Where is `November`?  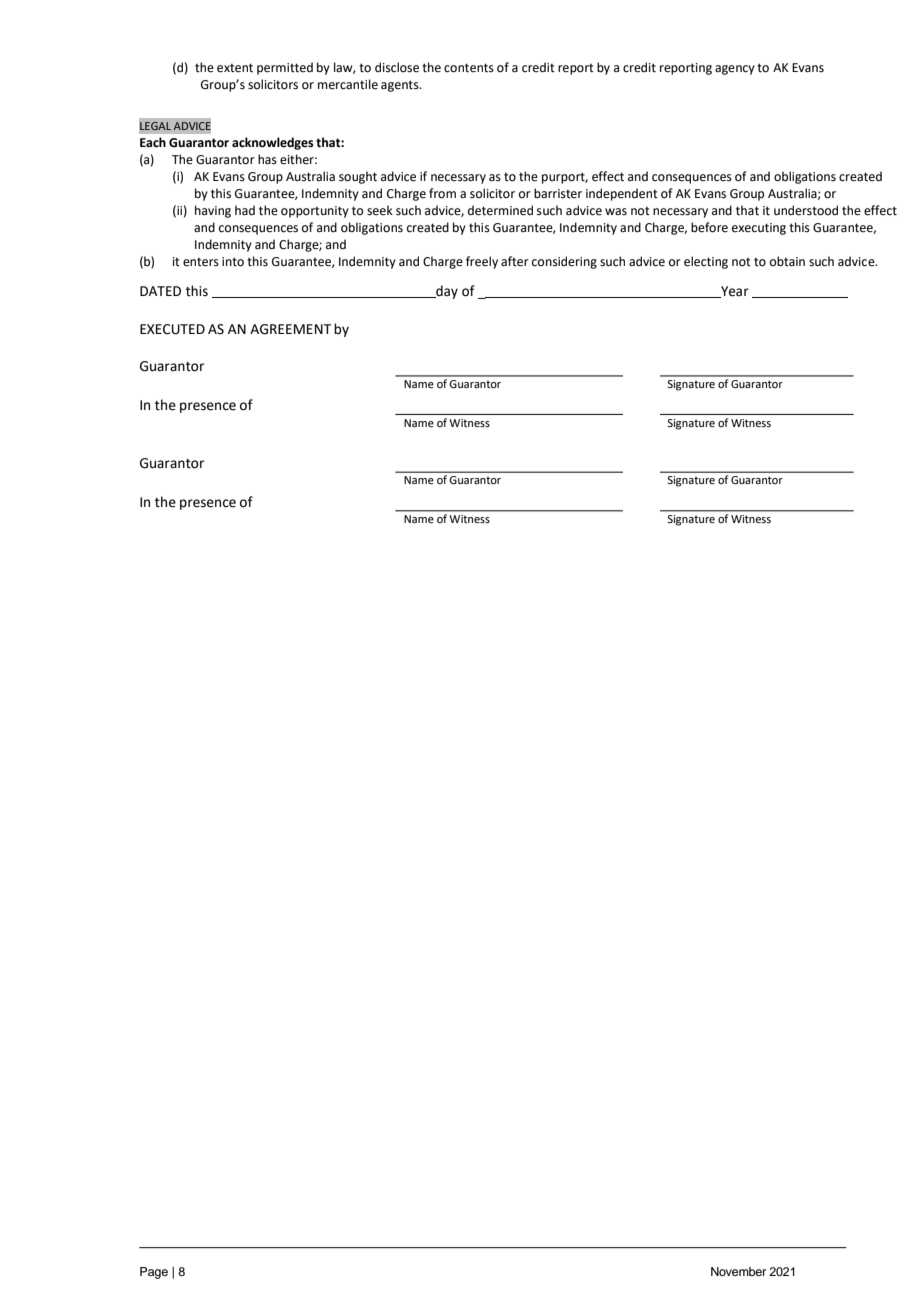 November is located at coordinates (738, 1271).
